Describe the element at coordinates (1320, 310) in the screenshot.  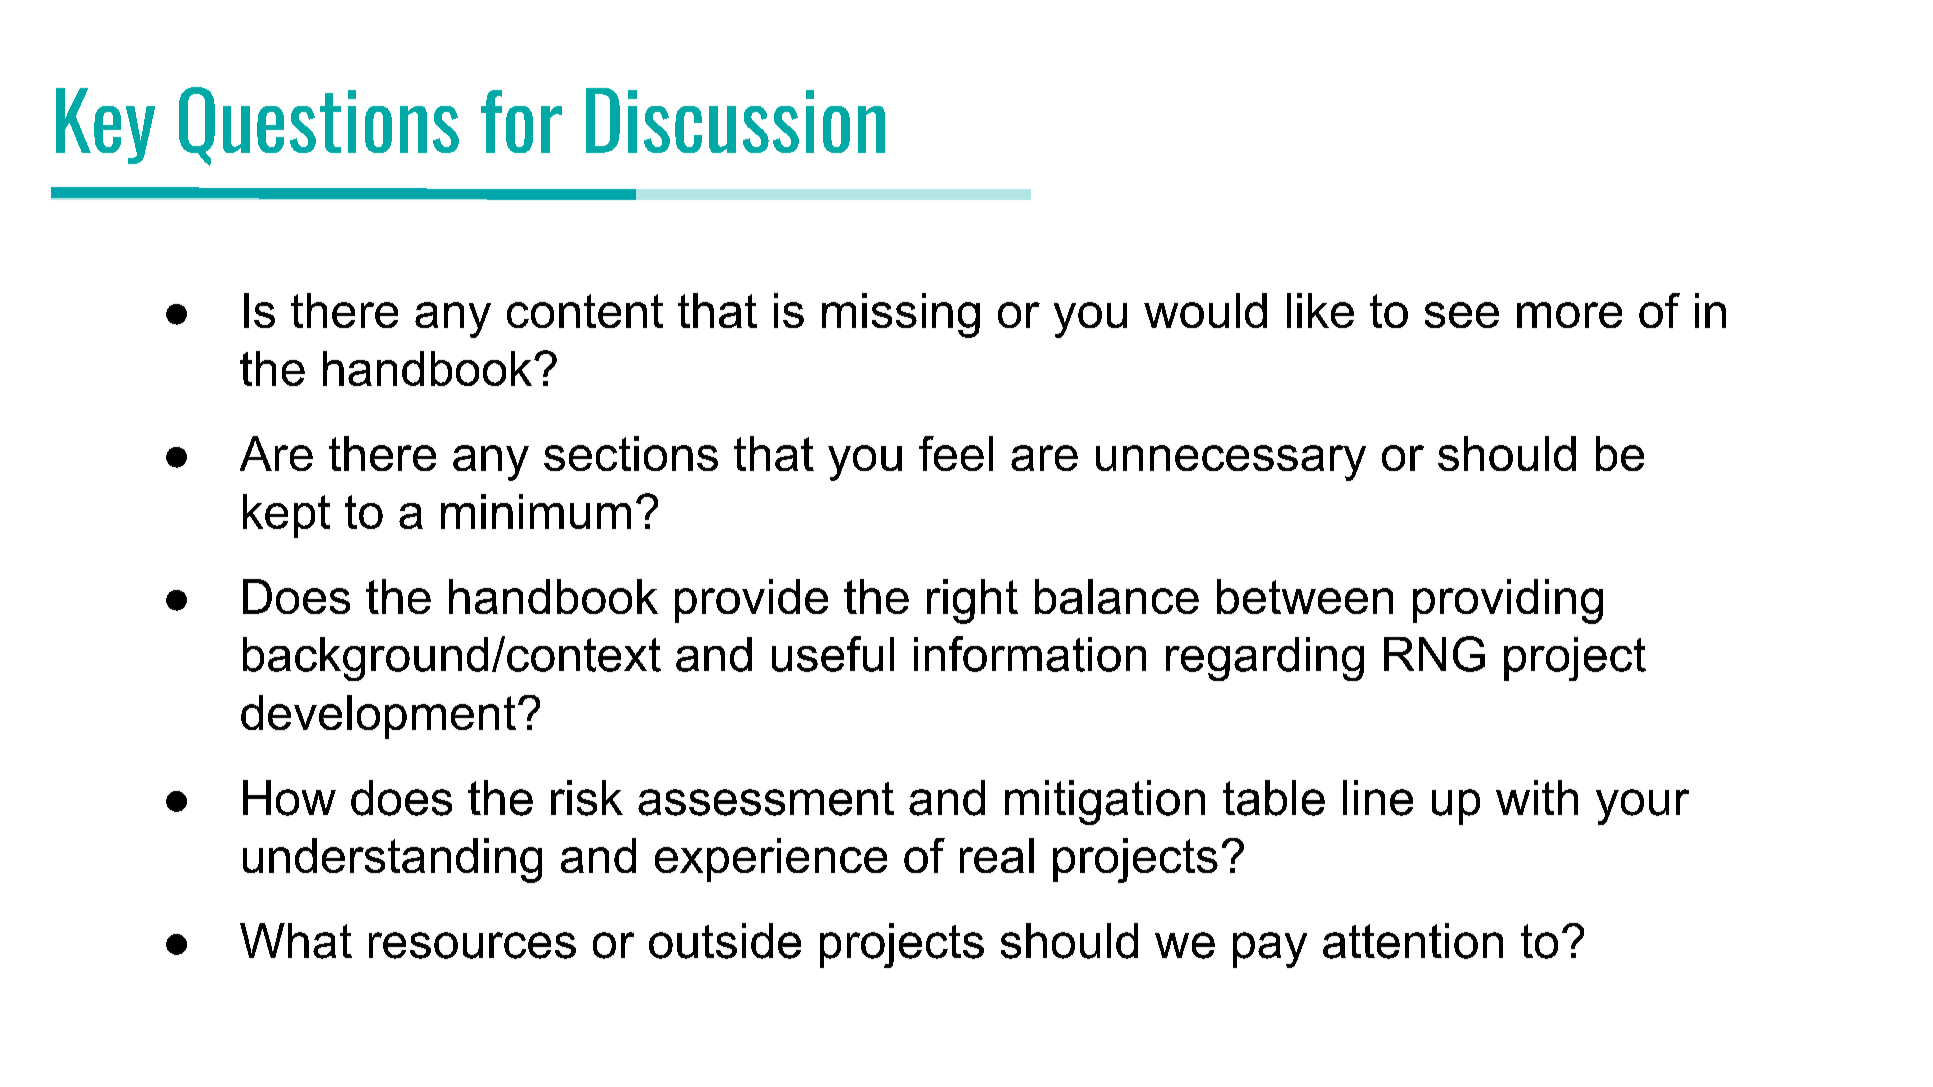
I see `like` at that location.
